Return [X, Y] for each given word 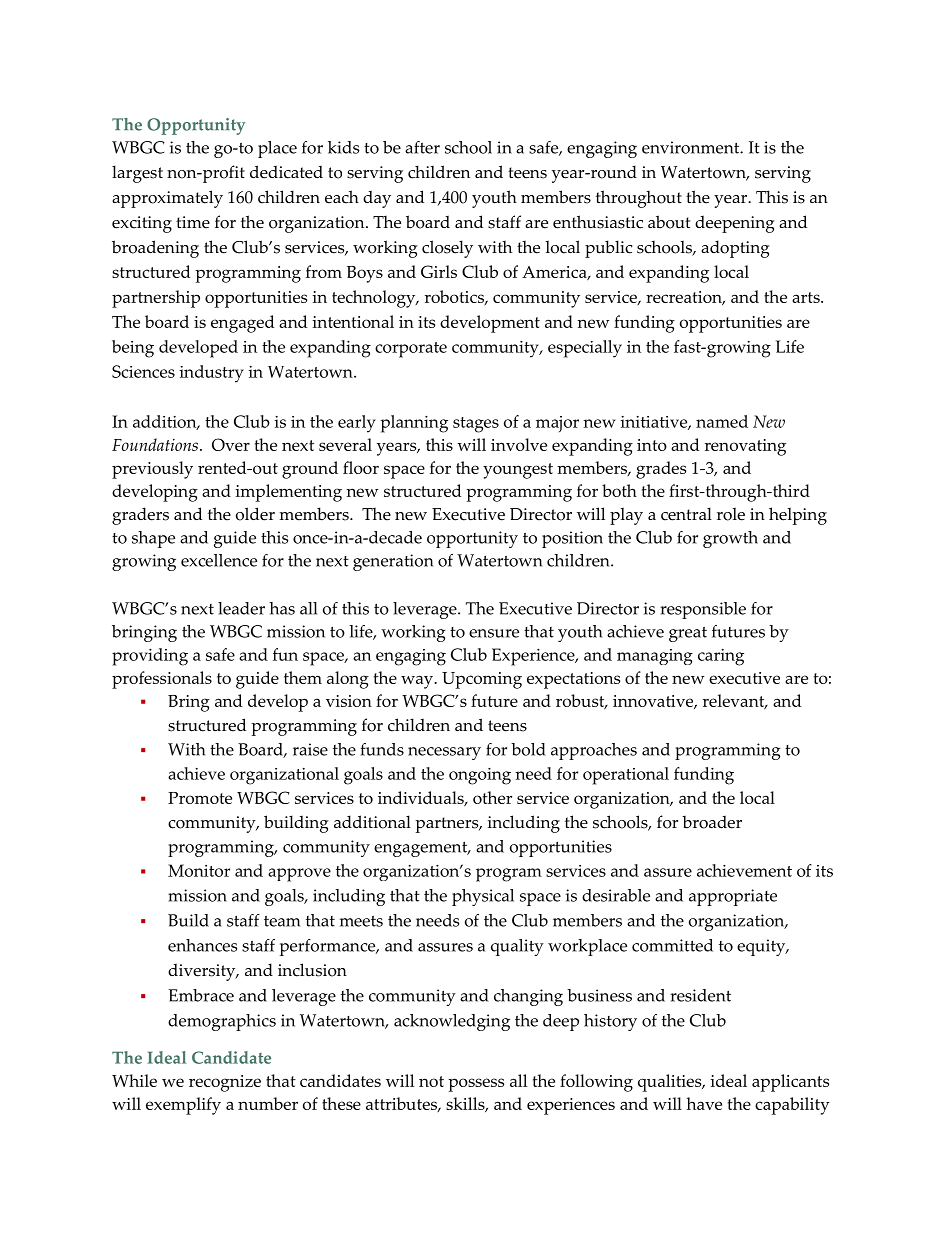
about [669, 222]
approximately [167, 199]
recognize [225, 1083]
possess [476, 1085]
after [422, 147]
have [704, 1103]
